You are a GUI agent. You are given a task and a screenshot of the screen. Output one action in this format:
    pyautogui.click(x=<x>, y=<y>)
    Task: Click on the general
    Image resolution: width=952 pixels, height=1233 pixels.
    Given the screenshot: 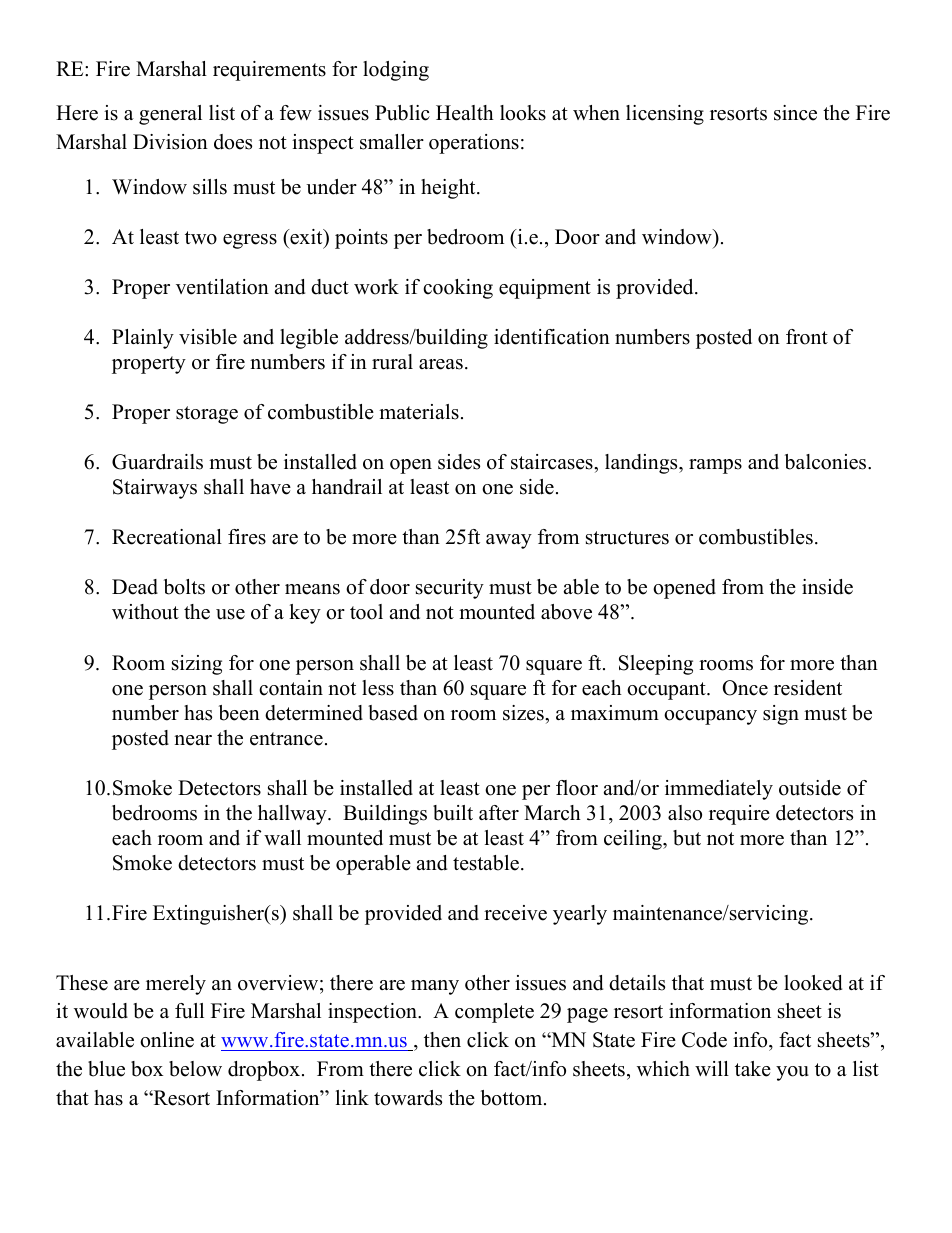 What is the action you would take?
    pyautogui.click(x=170, y=115)
